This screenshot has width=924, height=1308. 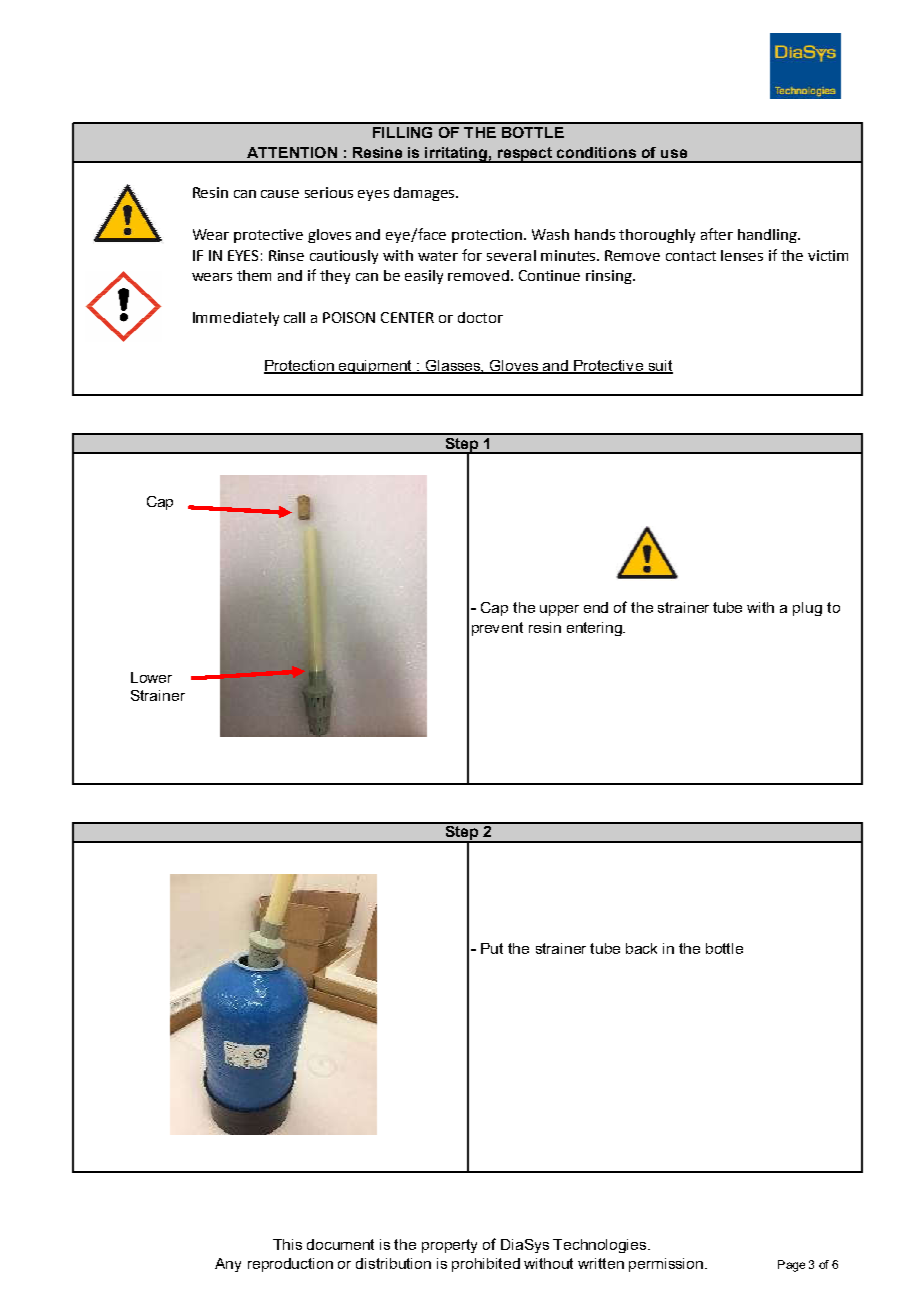 I want to click on prevent, so click(x=497, y=629).
